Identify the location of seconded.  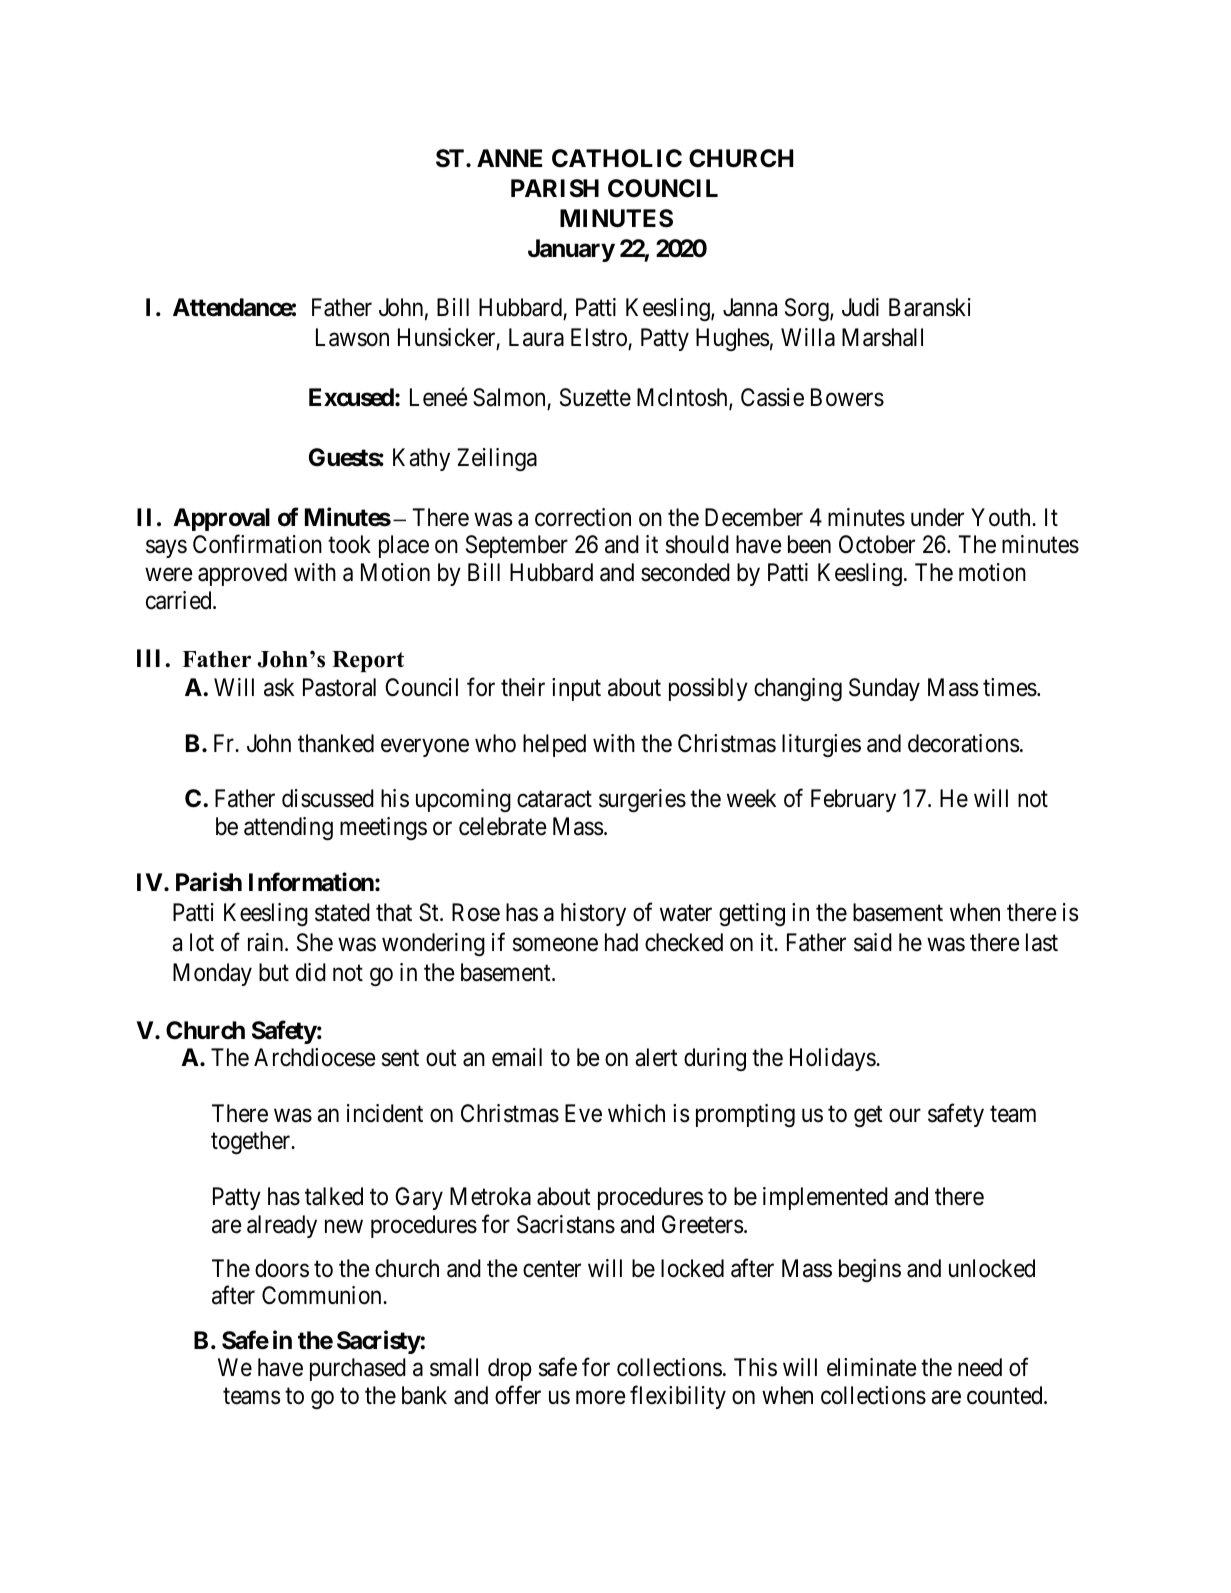
(685, 572).
